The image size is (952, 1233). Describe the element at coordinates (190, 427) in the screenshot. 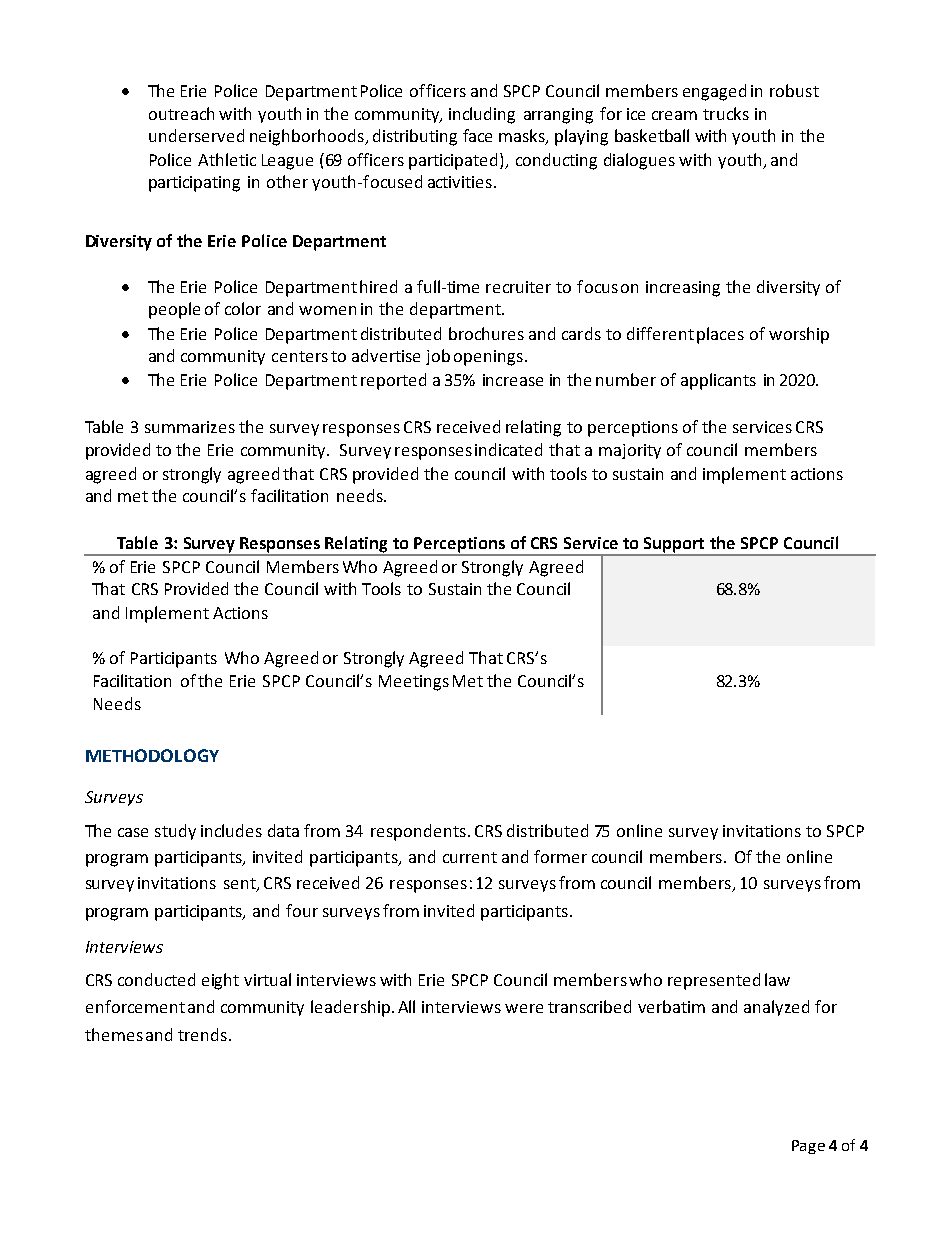

I see `summarizes` at that location.
